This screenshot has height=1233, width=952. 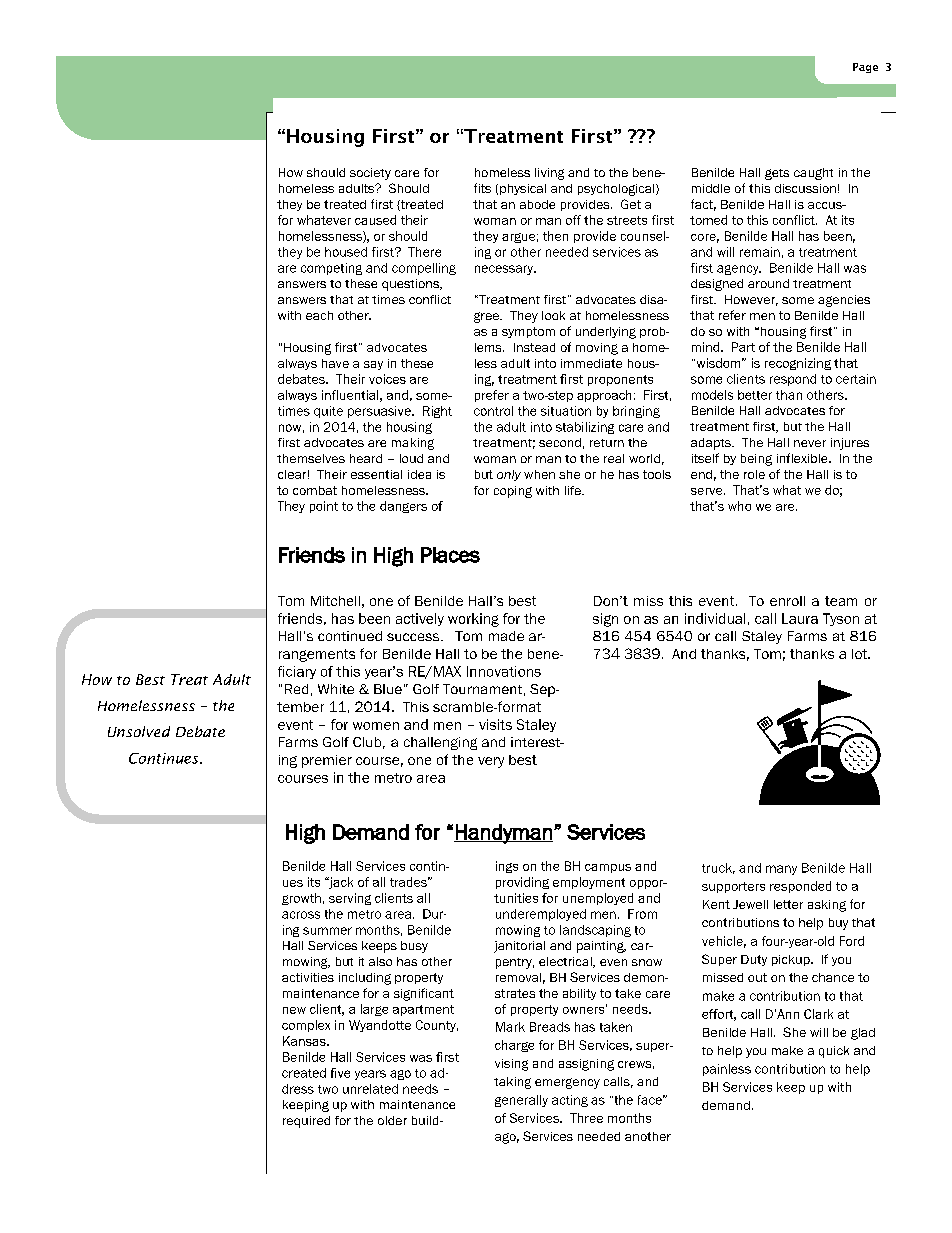 What do you see at coordinates (503, 834) in the screenshot?
I see `Handyman` at bounding box center [503, 834].
